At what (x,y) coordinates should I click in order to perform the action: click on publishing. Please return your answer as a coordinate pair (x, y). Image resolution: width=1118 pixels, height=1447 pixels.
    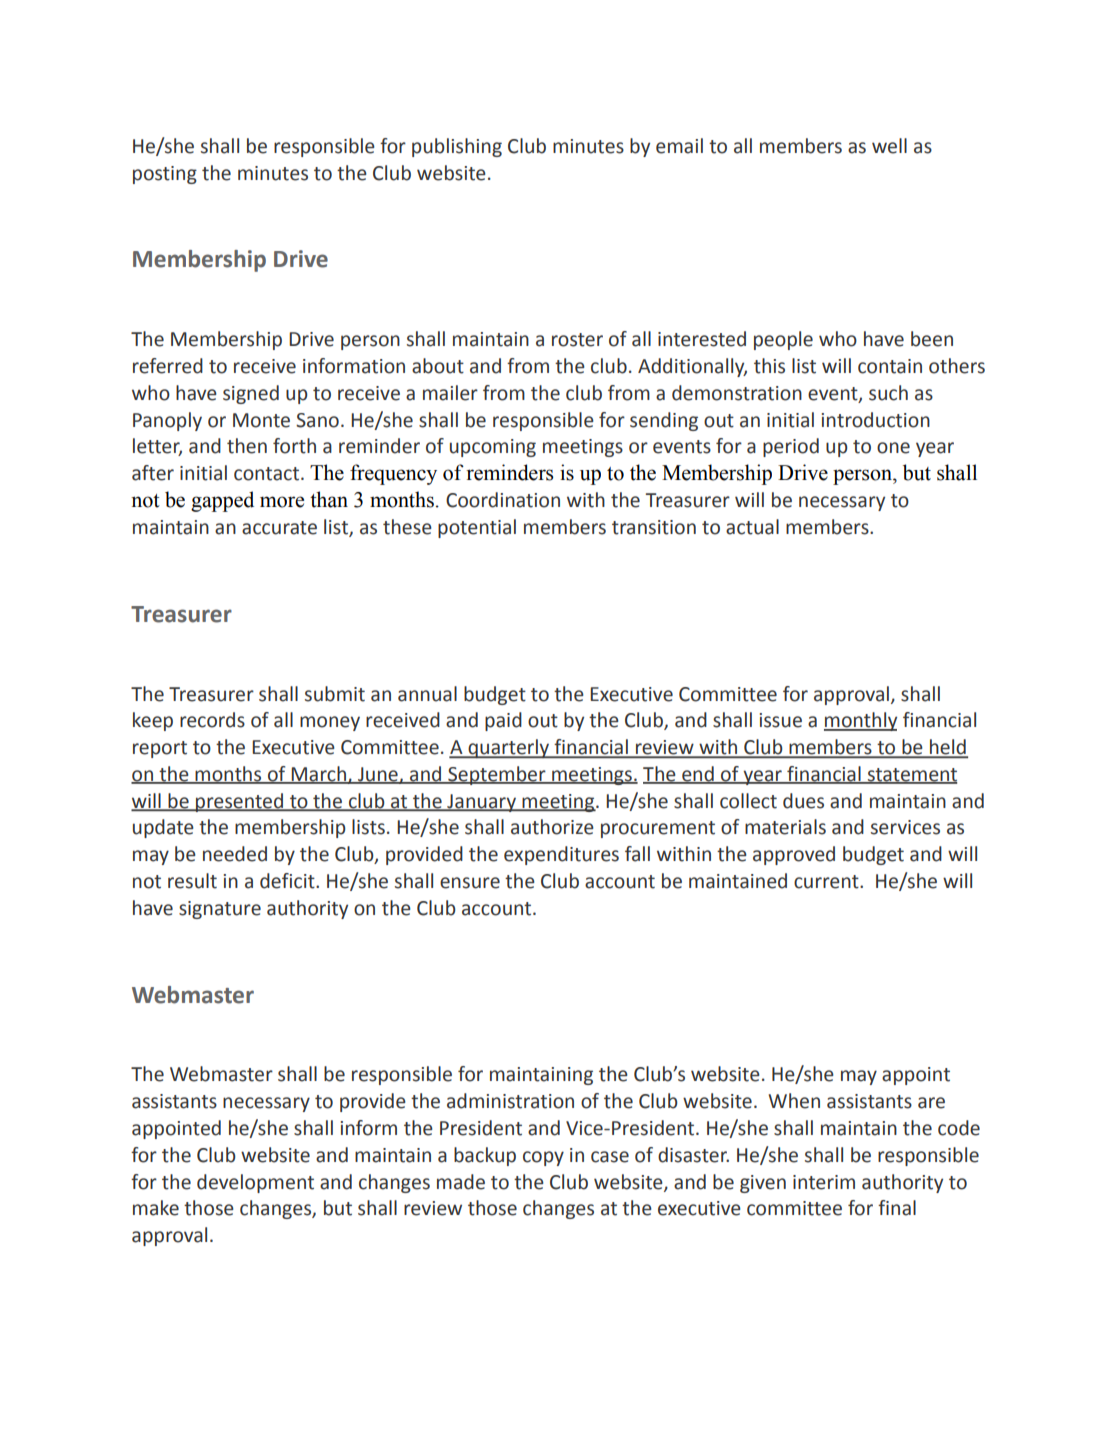
    Looking at the image, I should click on (457, 147).
